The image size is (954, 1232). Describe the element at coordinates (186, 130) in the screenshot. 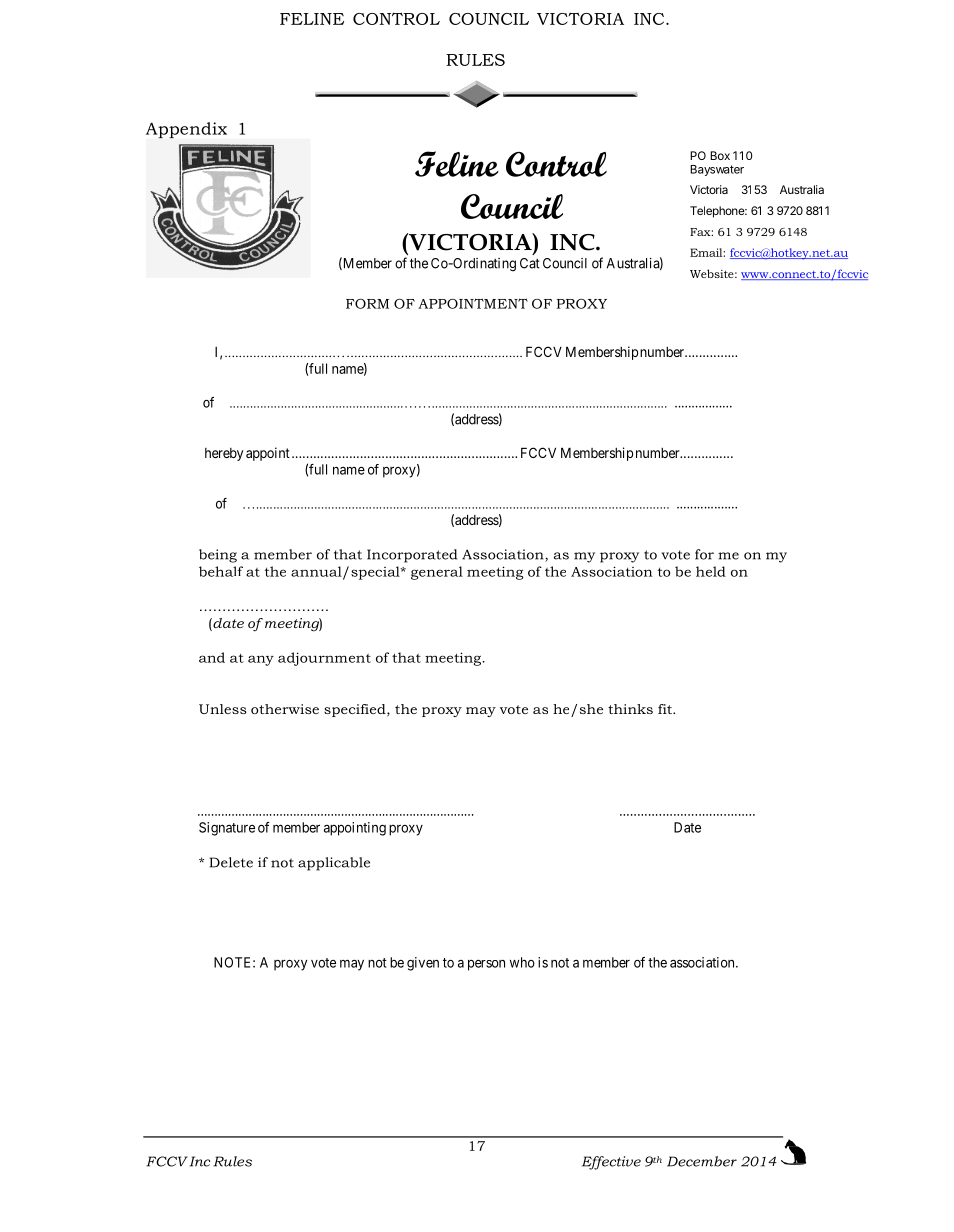

I see `Appendix` at that location.
